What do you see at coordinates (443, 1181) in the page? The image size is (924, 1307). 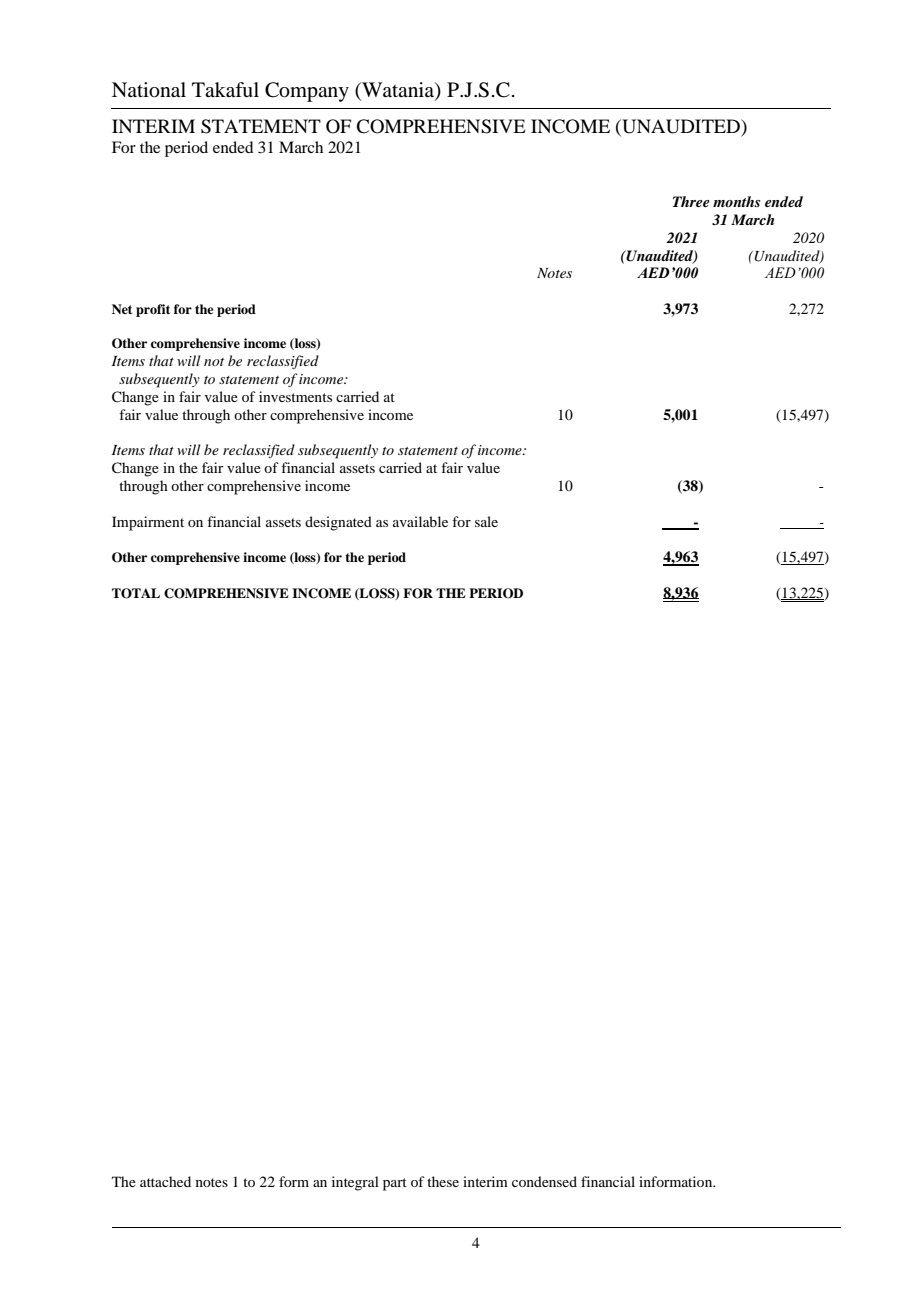 I see `these` at bounding box center [443, 1181].
